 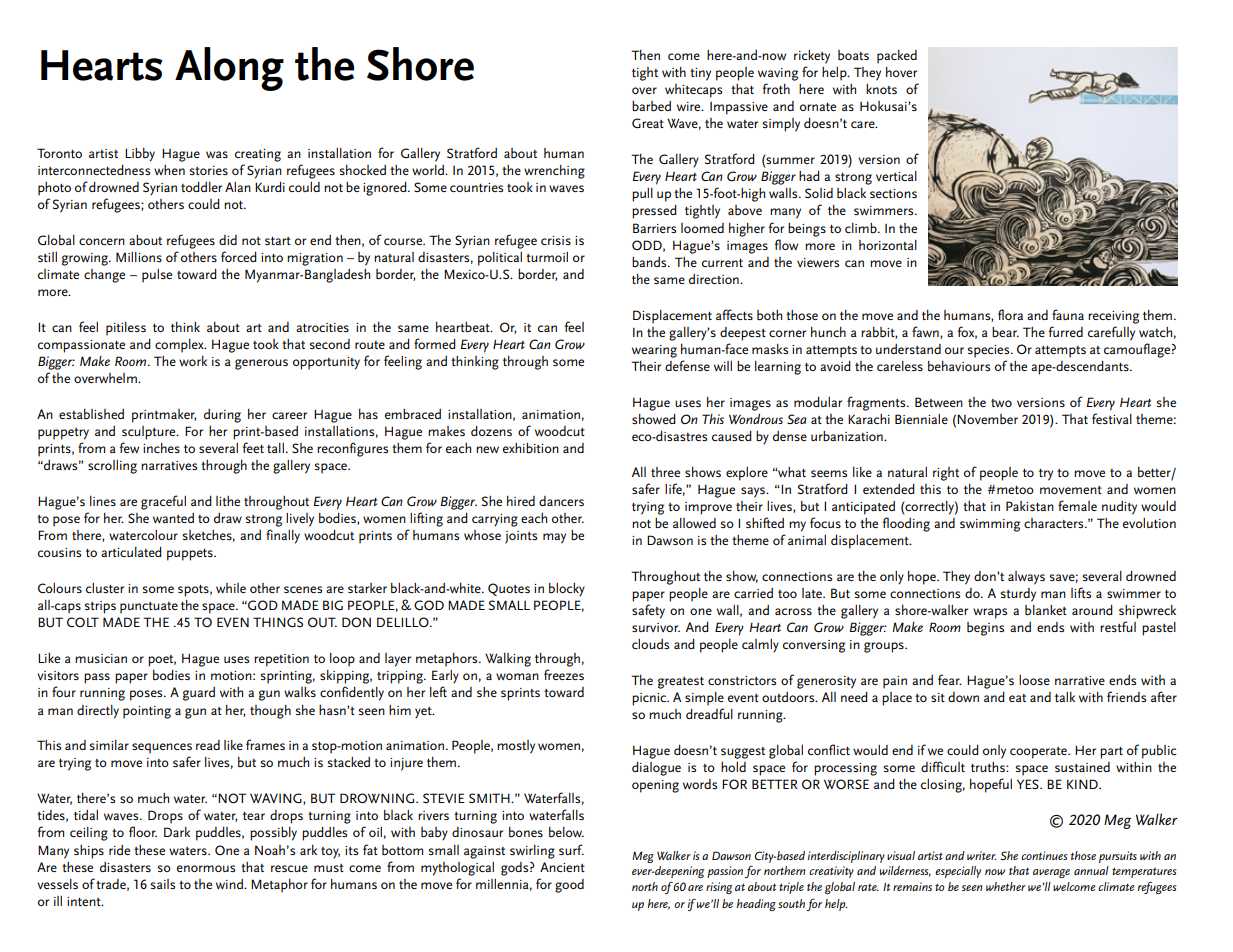 What do you see at coordinates (1051, 873) in the screenshot?
I see `average` at bounding box center [1051, 873].
